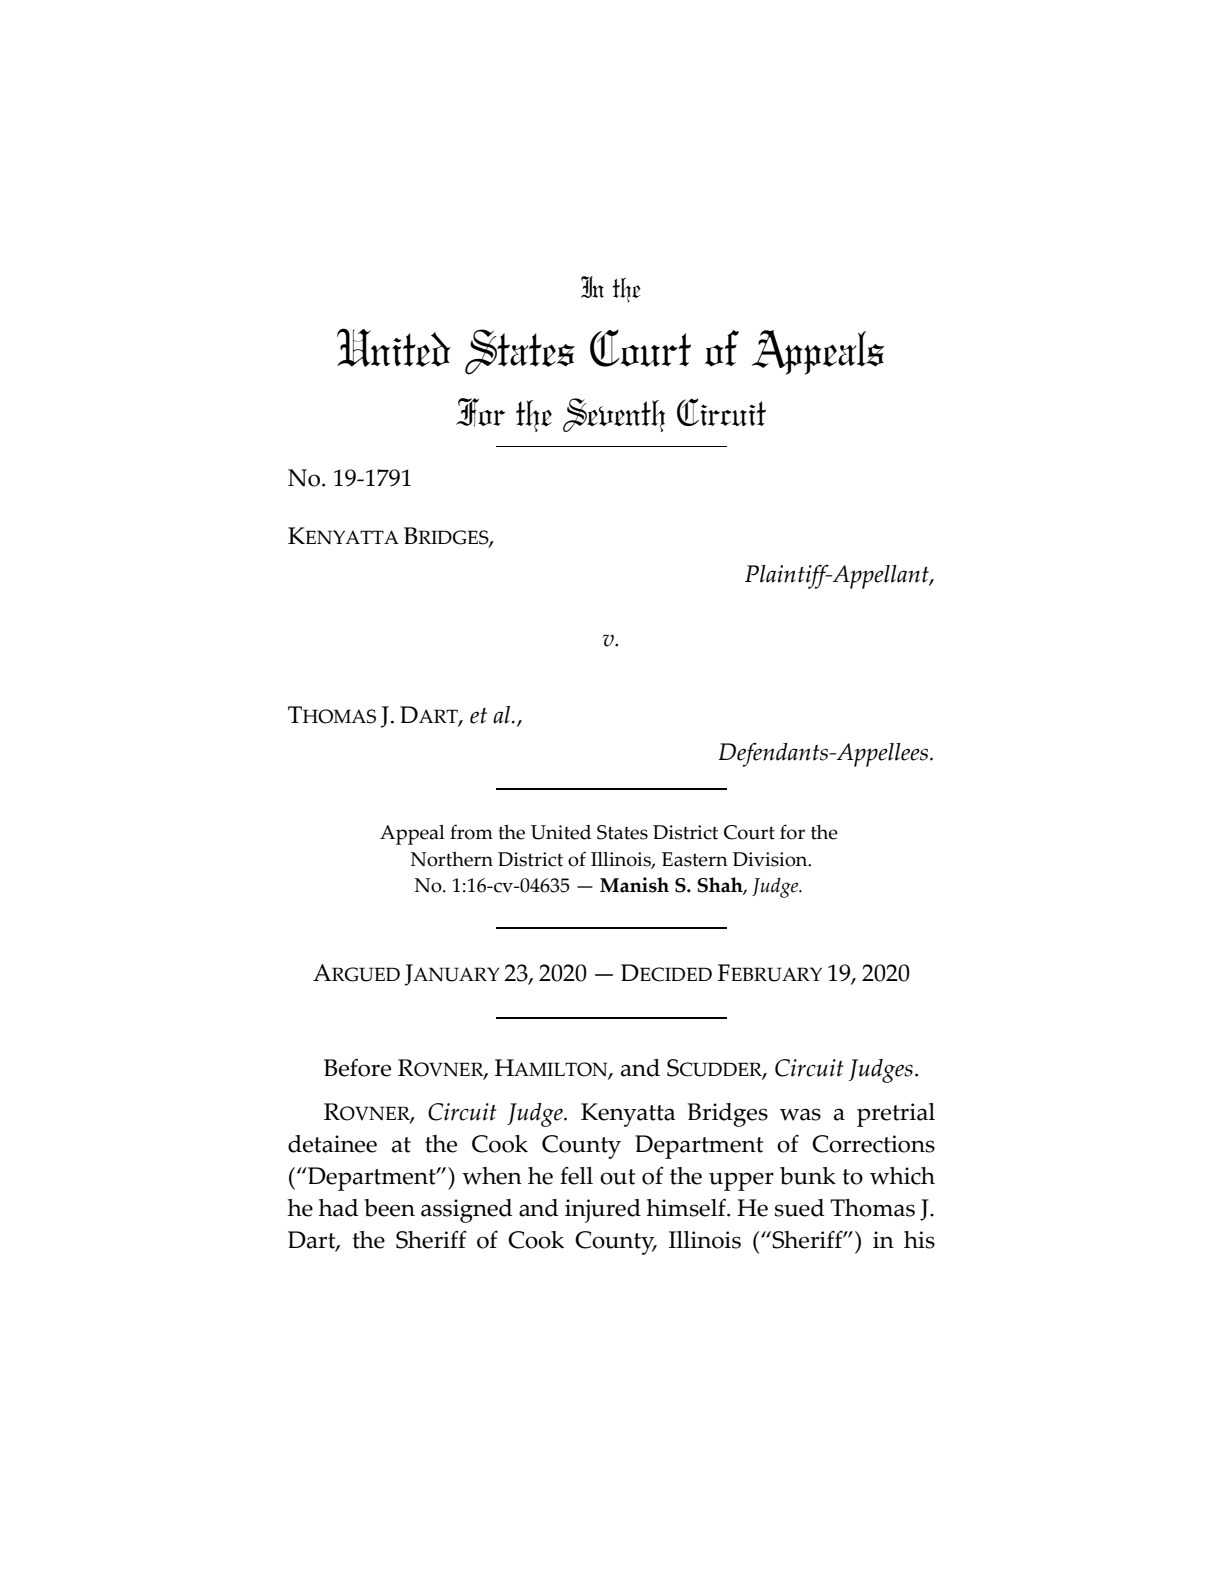 This screenshot has height=1582, width=1223. I want to click on detainee, so click(332, 1144).
